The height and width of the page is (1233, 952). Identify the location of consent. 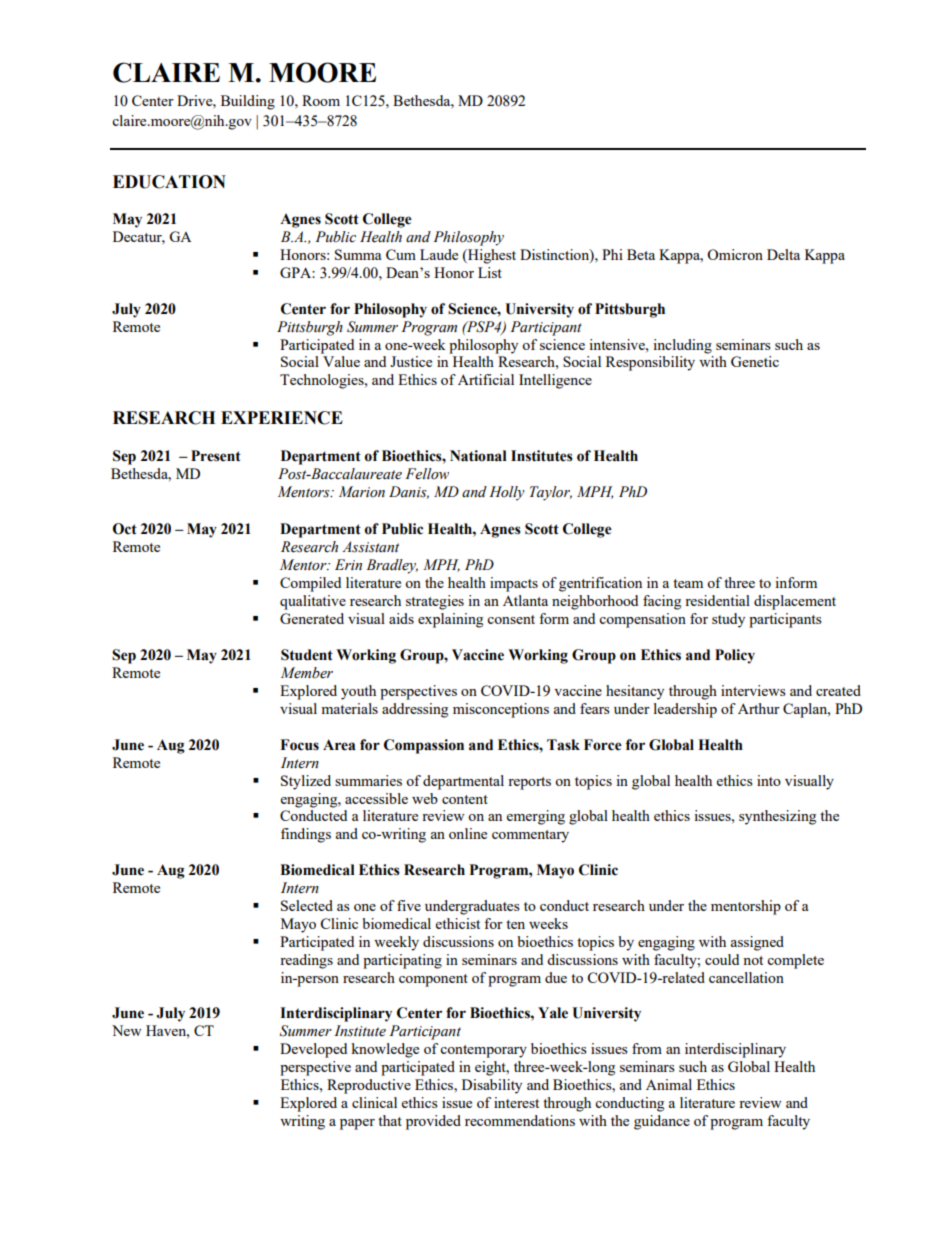
(511, 619).
